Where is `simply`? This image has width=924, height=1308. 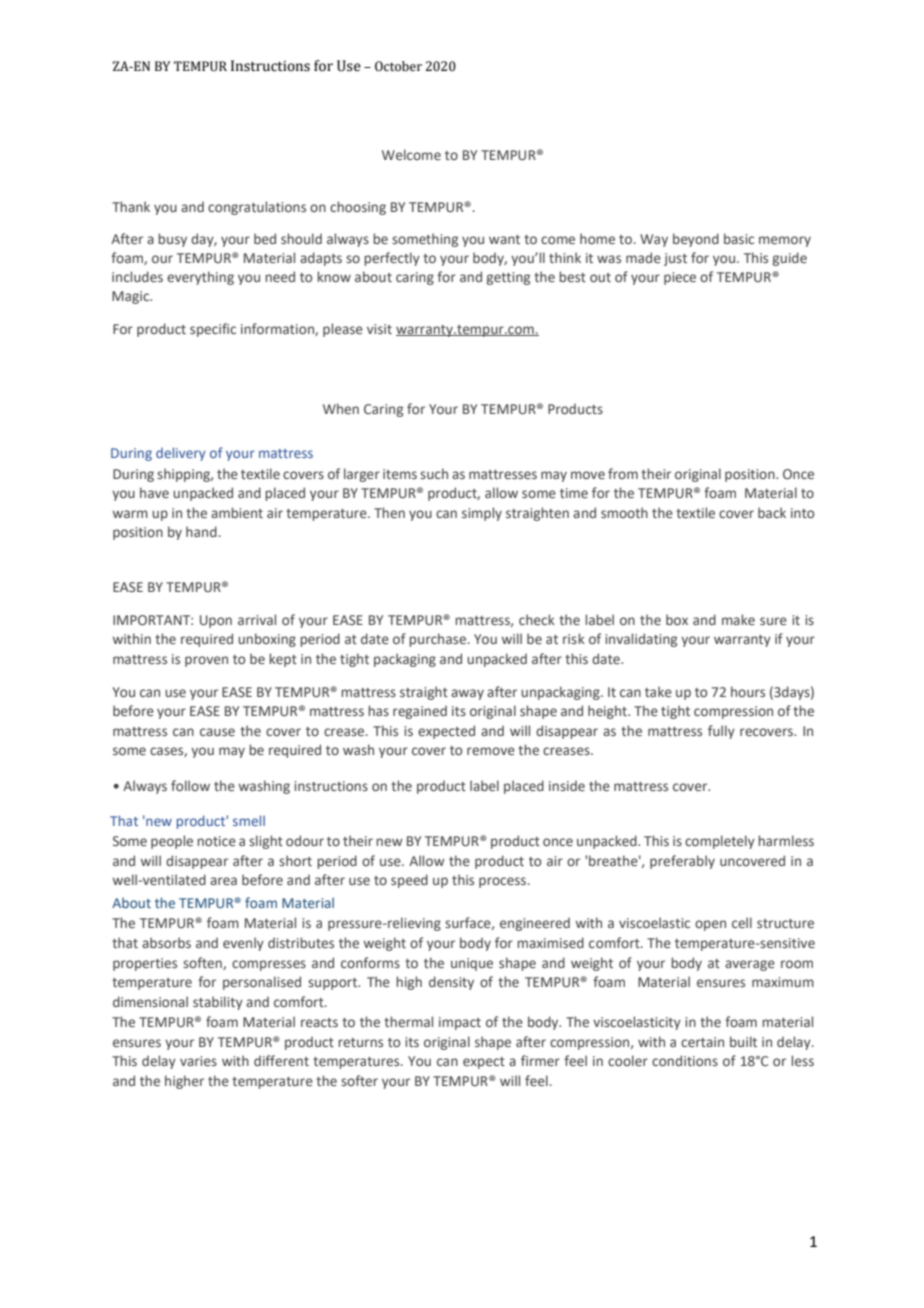 simply is located at coordinates (482, 514).
